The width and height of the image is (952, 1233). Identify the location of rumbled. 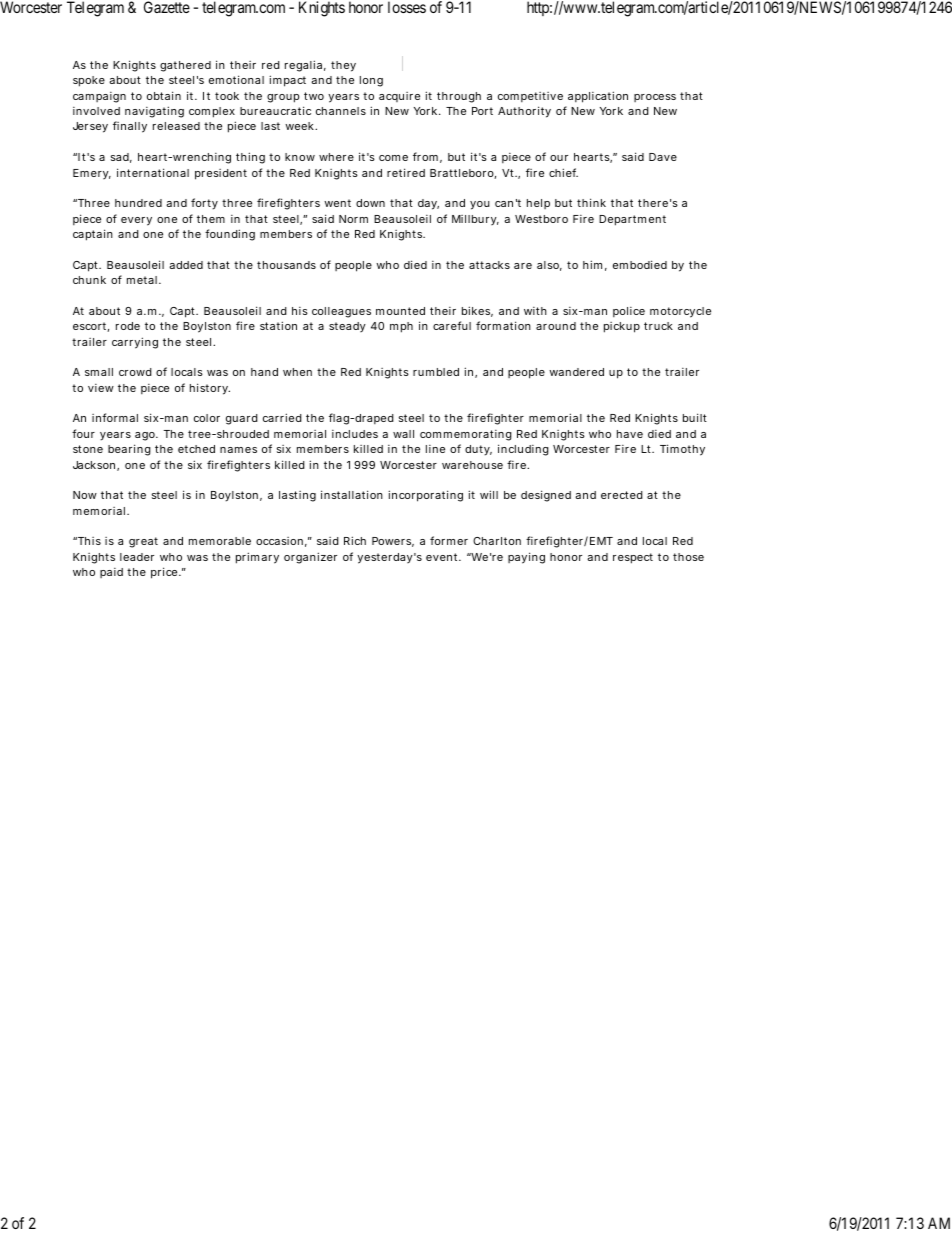
(436, 372).
